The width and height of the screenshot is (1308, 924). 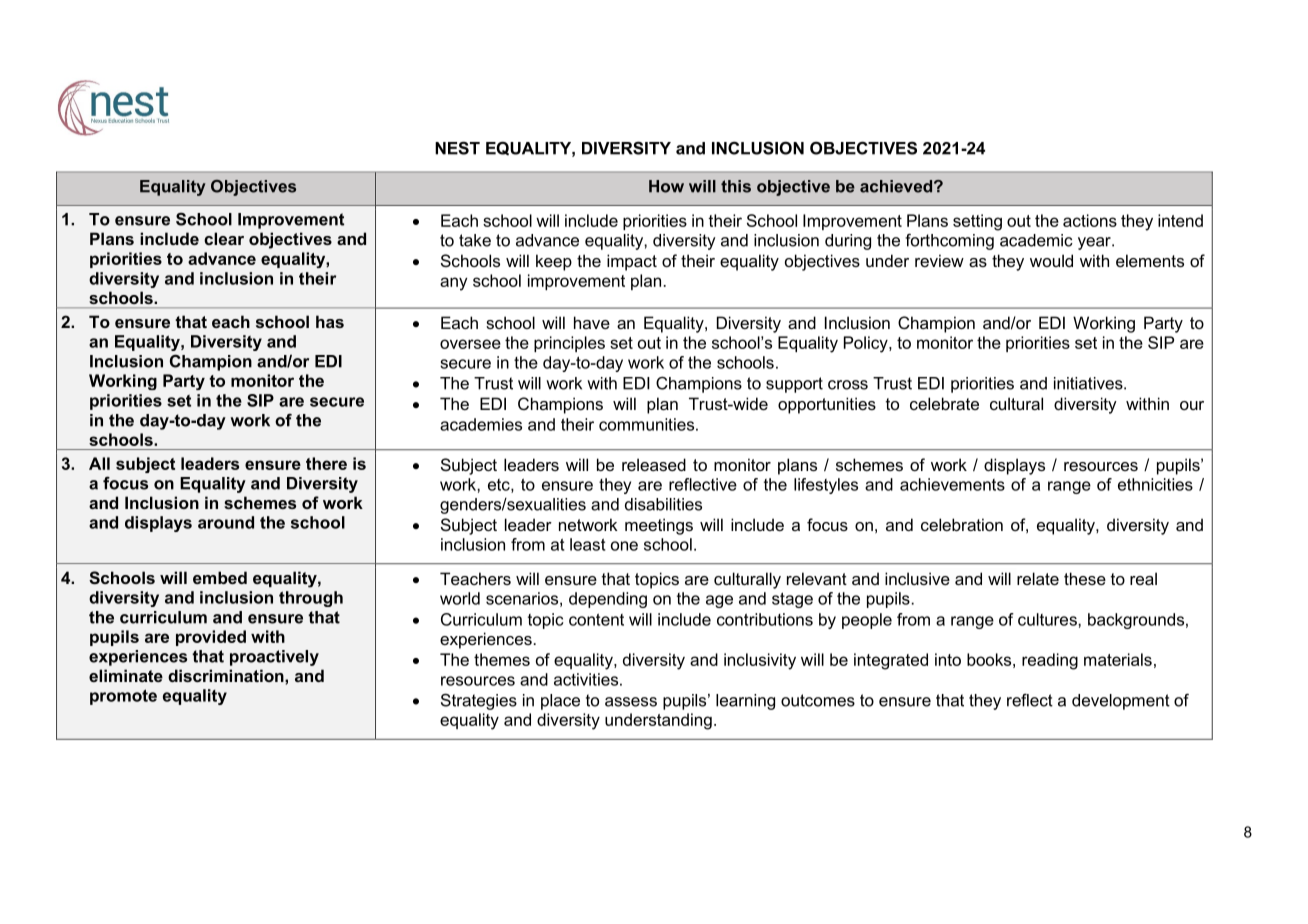 I want to click on disabilities, so click(x=663, y=504).
